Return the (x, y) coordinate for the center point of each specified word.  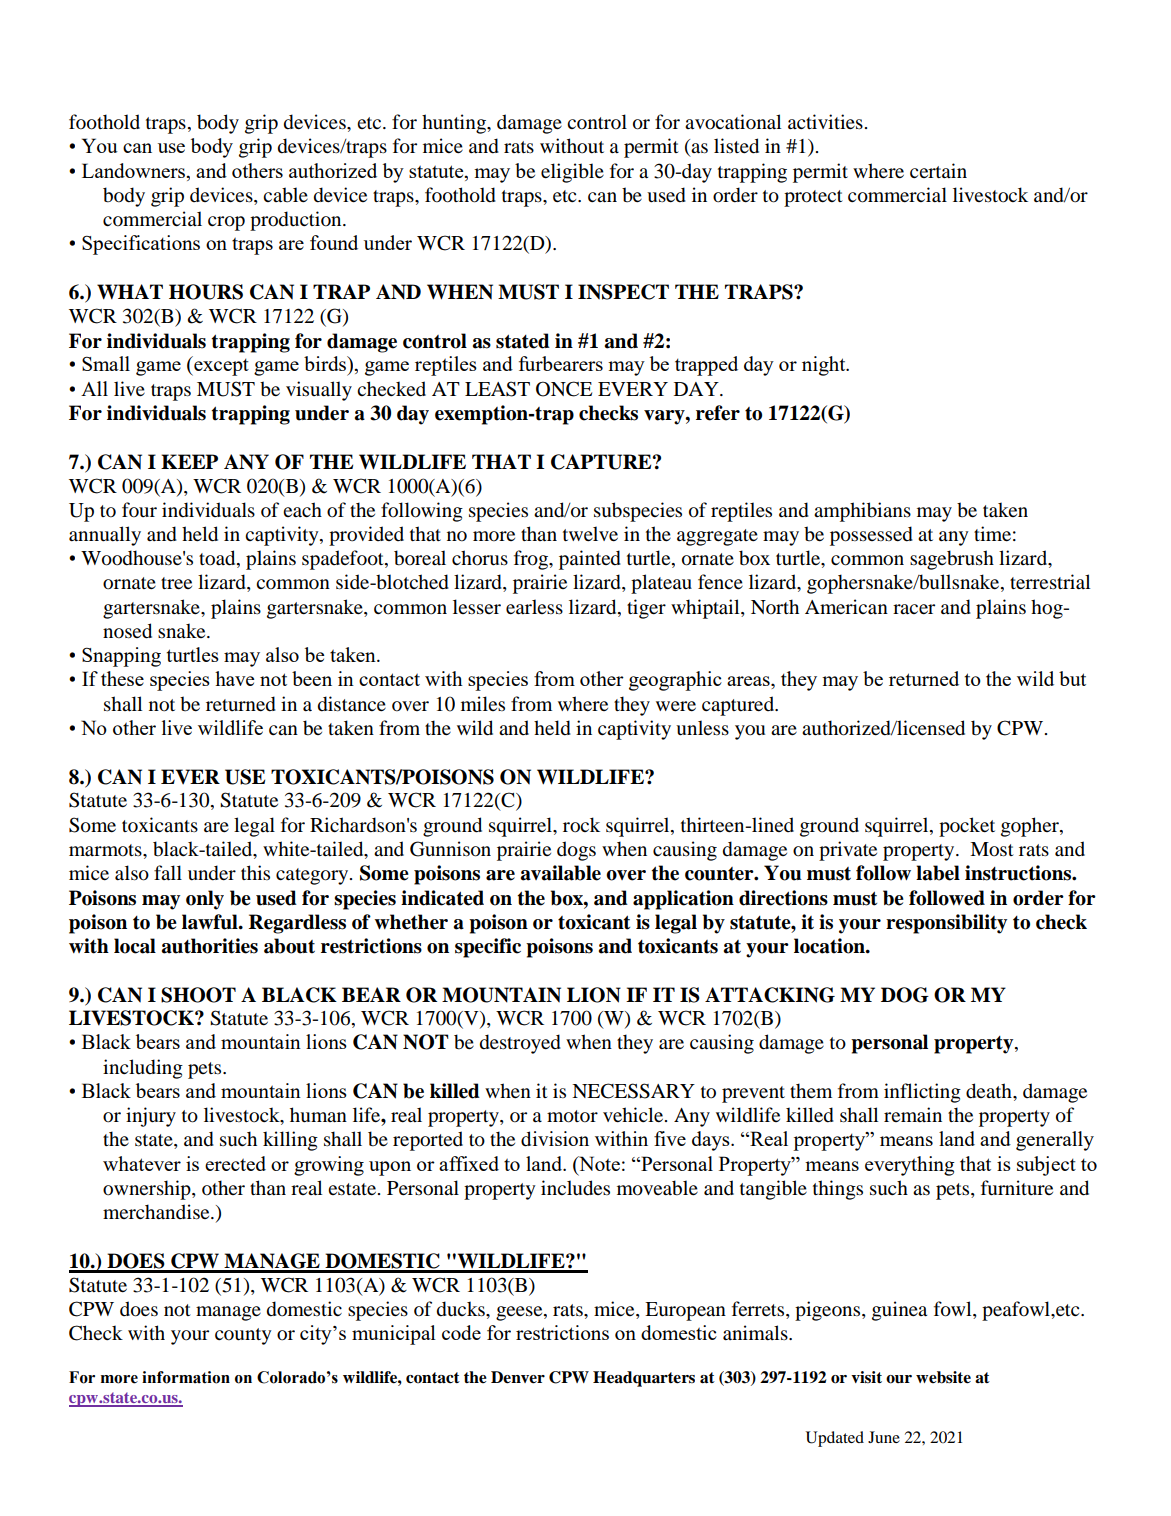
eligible (572, 173)
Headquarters (644, 1379)
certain (938, 170)
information (186, 1377)
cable (285, 195)
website (943, 1377)
